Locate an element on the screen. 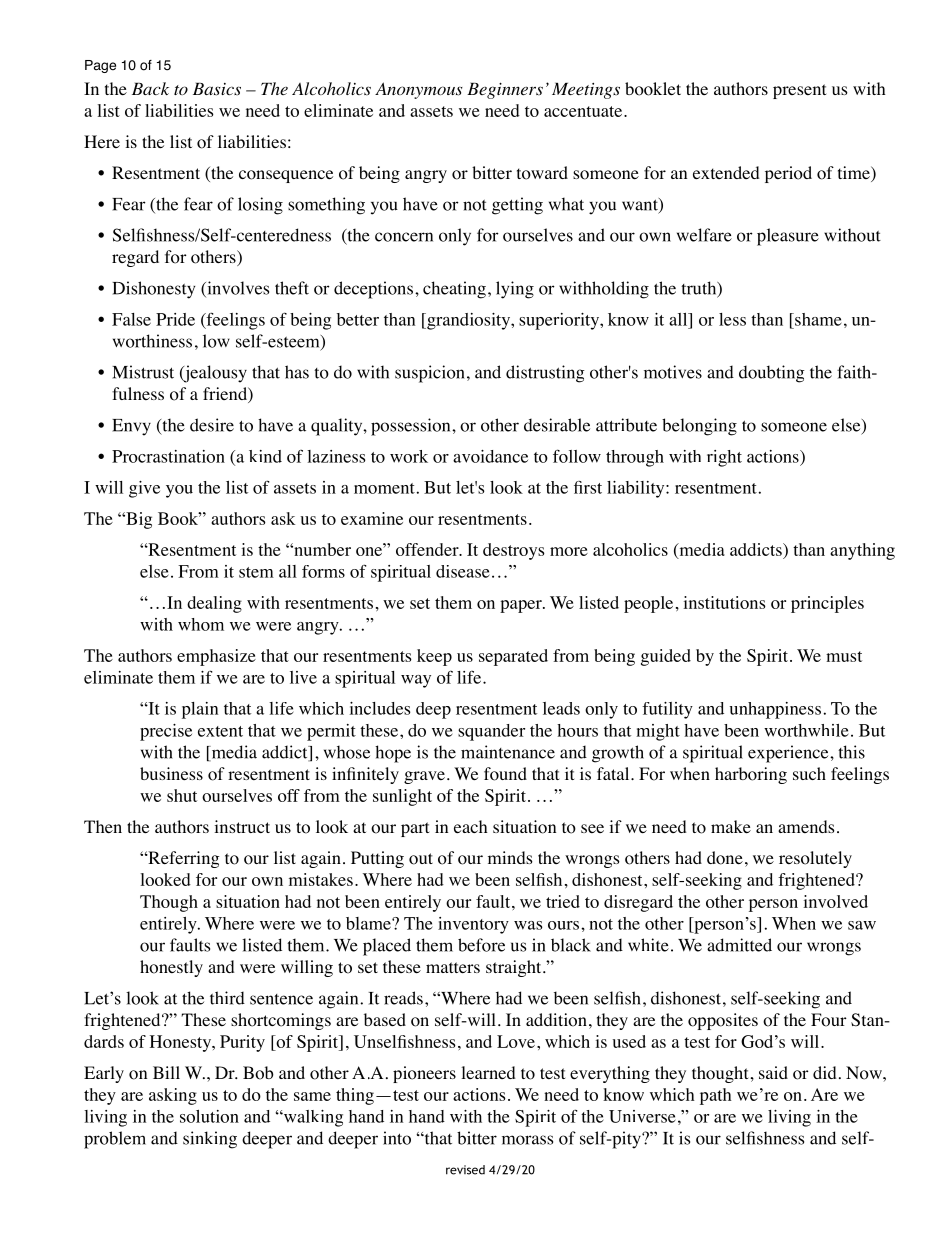  less is located at coordinates (732, 319).
